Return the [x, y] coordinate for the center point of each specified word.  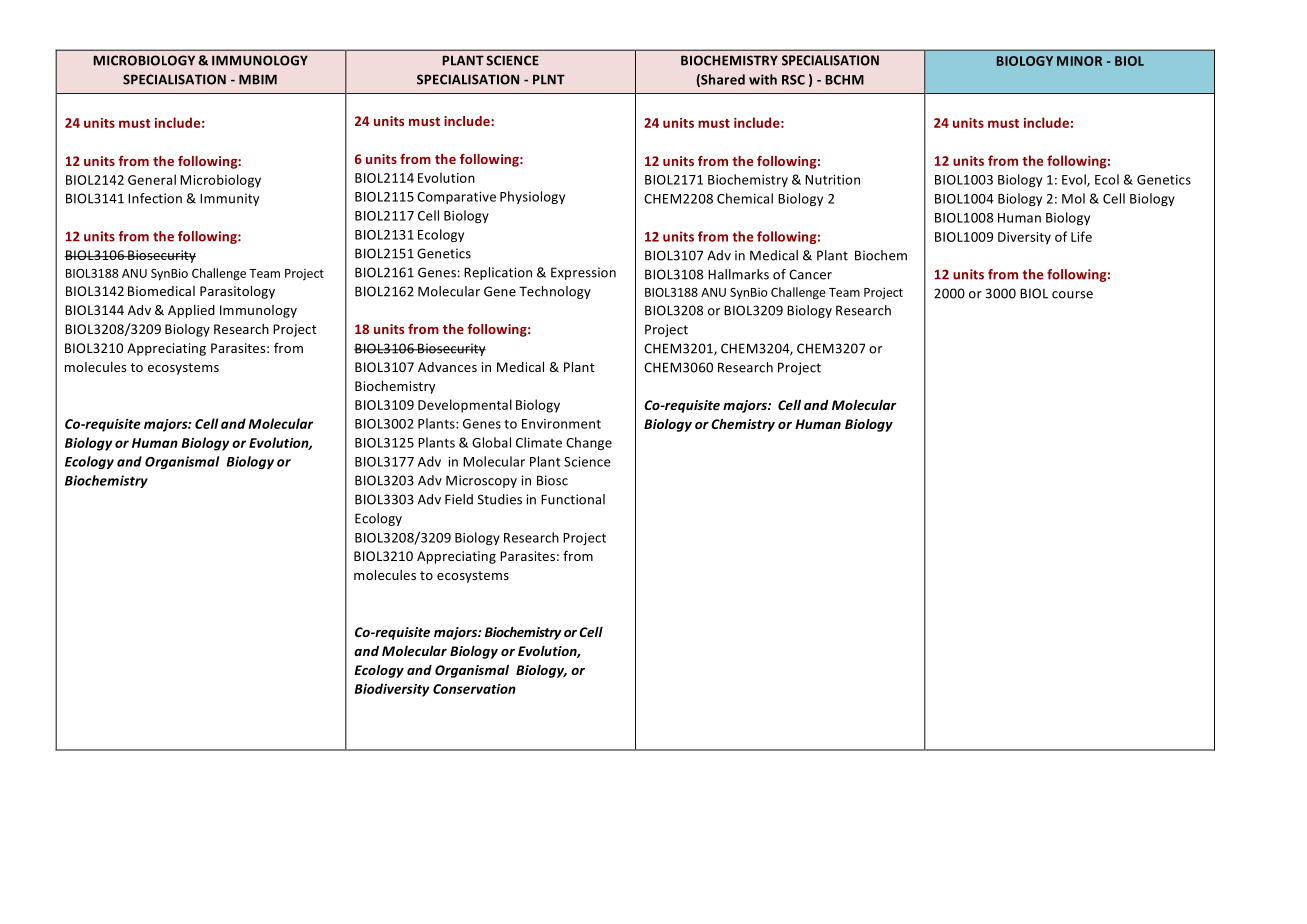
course [1072, 295]
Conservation [474, 689]
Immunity [229, 199]
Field [459, 499]
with [763, 79]
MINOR [1079, 61]
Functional [573, 499]
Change [589, 443]
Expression [583, 273]
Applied [191, 311]
